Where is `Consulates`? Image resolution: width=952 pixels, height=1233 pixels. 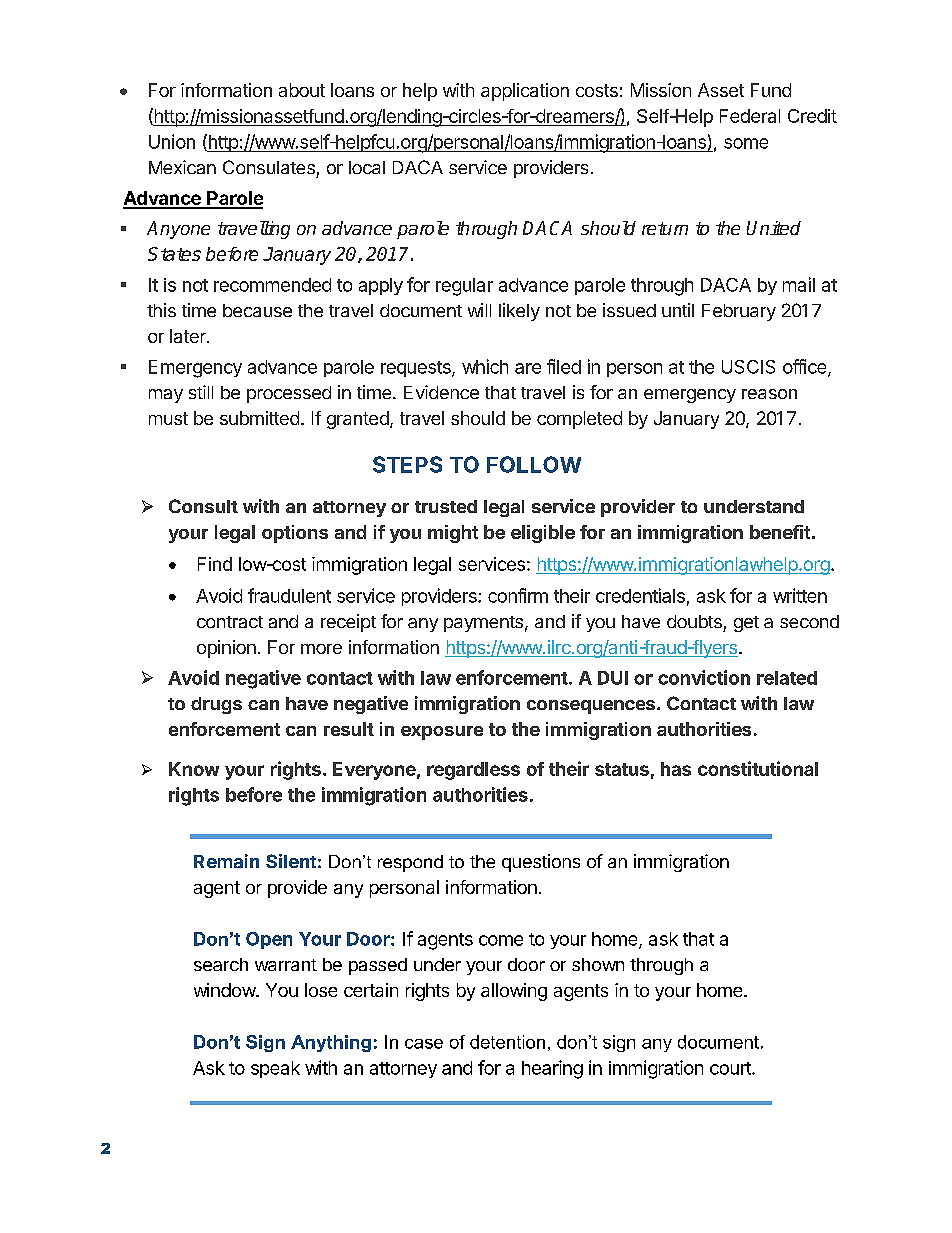
Consulates is located at coordinates (269, 167).
